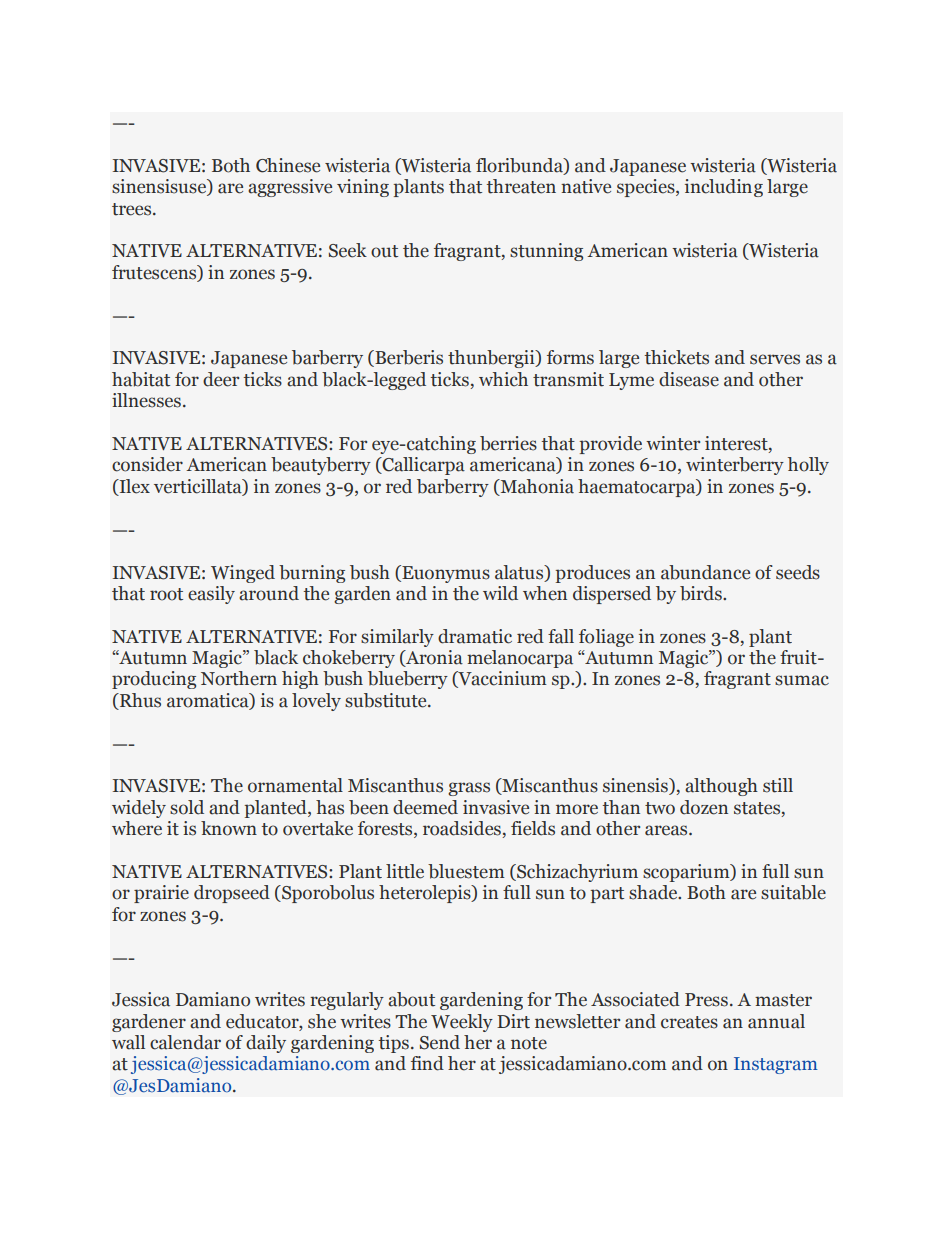 The image size is (952, 1233). What do you see at coordinates (724, 188) in the screenshot?
I see `including` at bounding box center [724, 188].
